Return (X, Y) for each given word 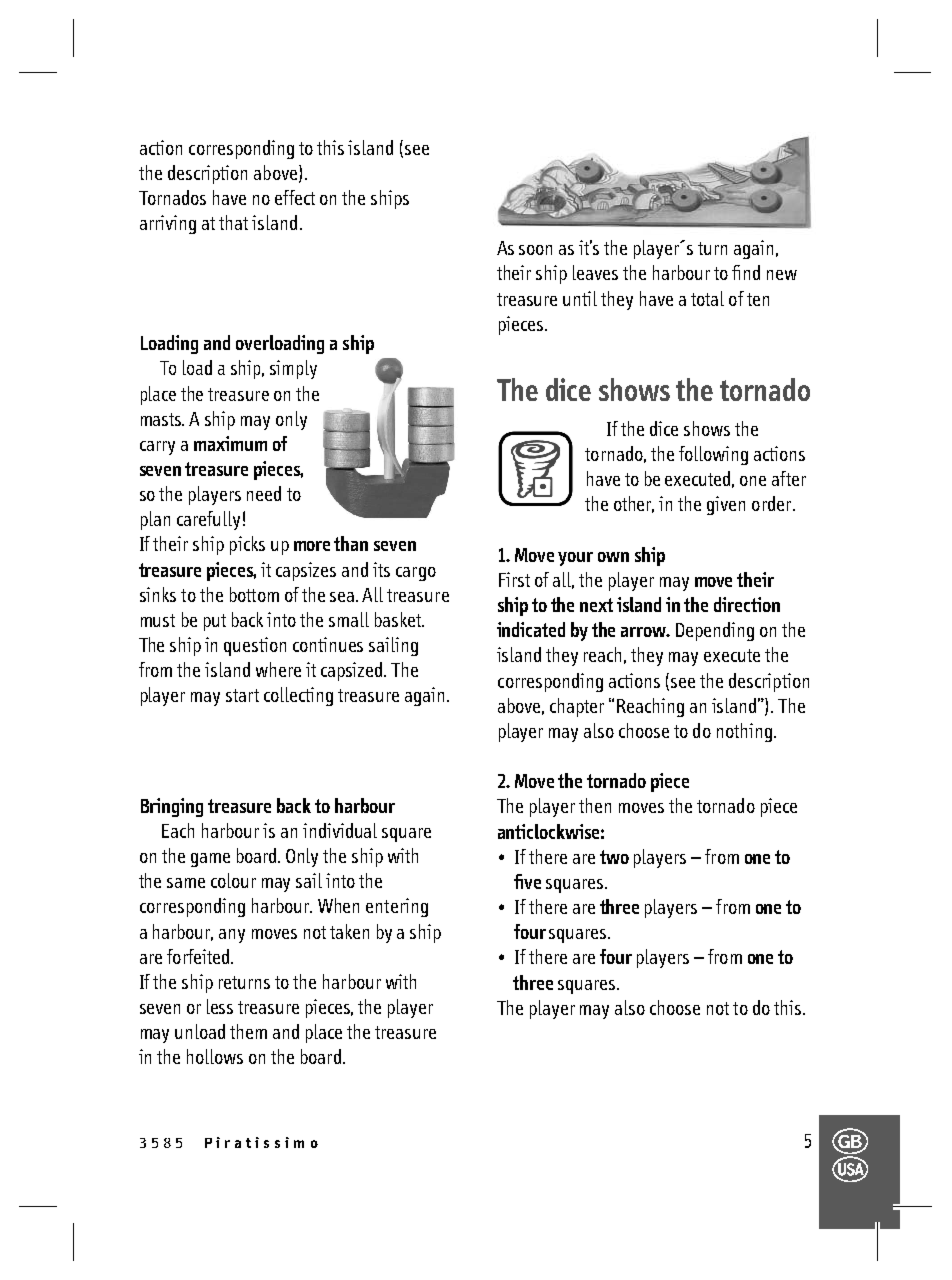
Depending (715, 631)
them (248, 1031)
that (233, 222)
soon (535, 250)
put (215, 622)
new (782, 275)
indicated (531, 629)
